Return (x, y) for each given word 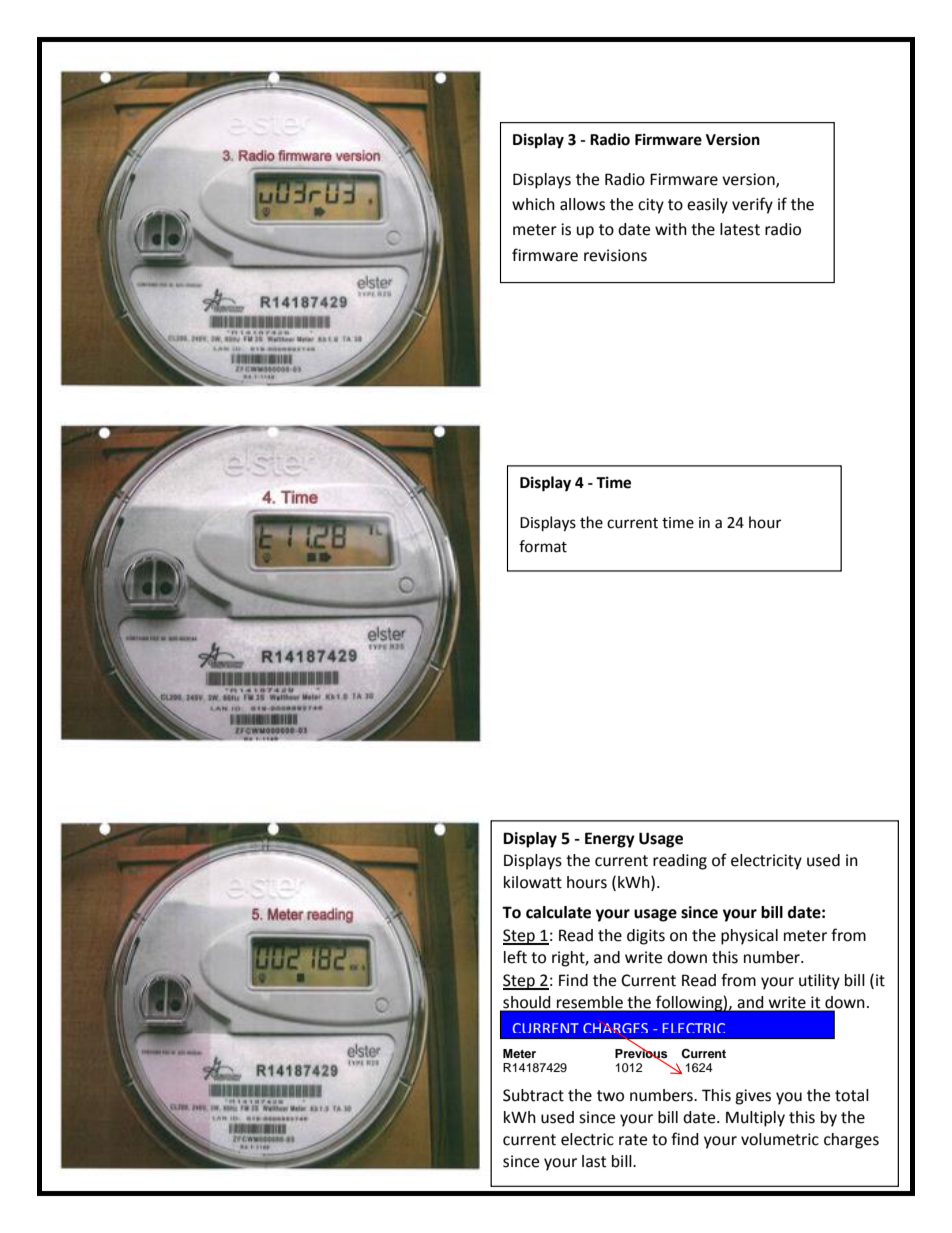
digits (646, 937)
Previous (641, 1053)
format (543, 546)
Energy (610, 840)
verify (752, 205)
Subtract (533, 1095)
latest (740, 229)
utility (819, 982)
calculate (558, 912)
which (533, 204)
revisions (615, 255)
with (671, 229)
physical (749, 937)
